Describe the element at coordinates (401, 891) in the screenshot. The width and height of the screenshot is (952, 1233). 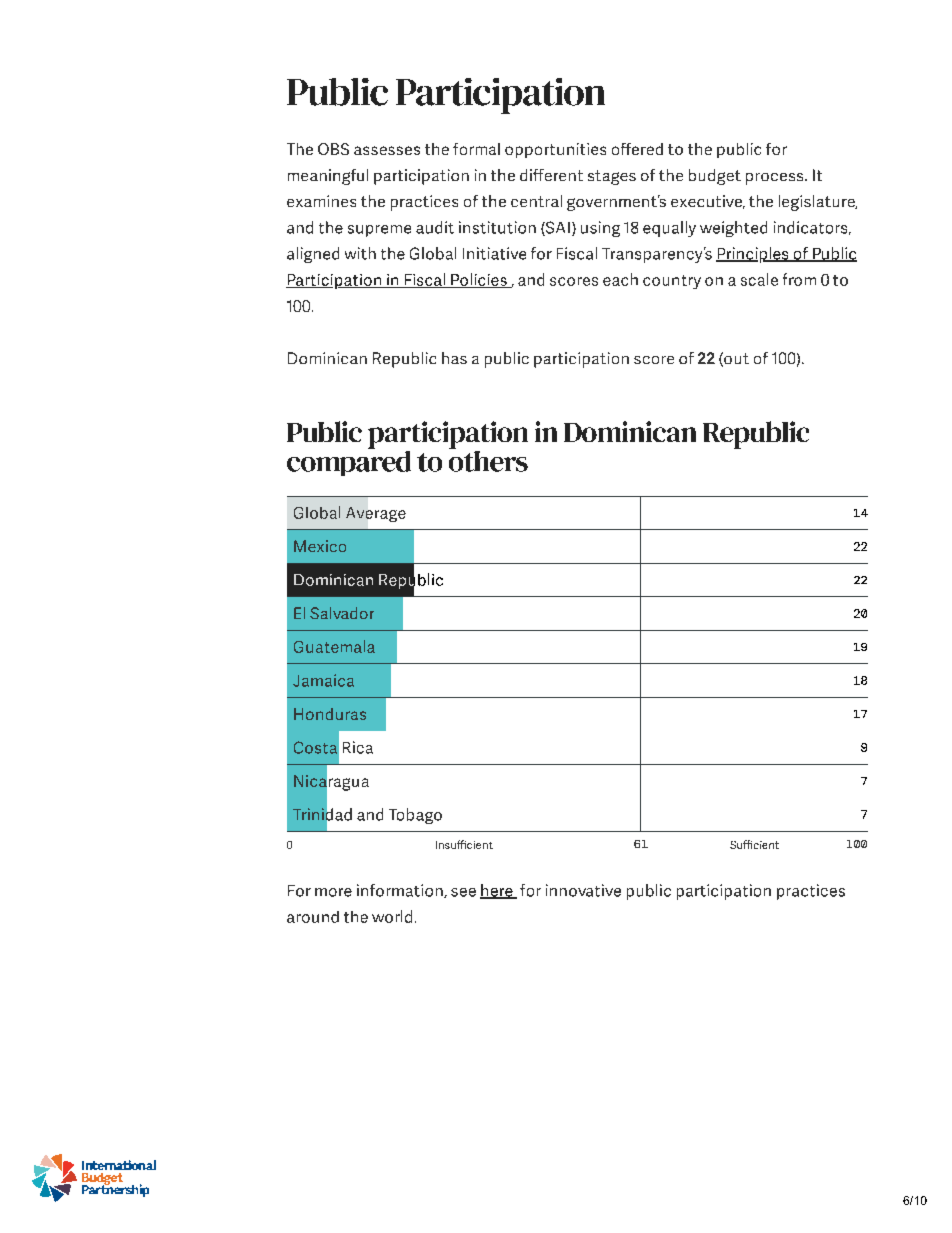
I see `information` at that location.
